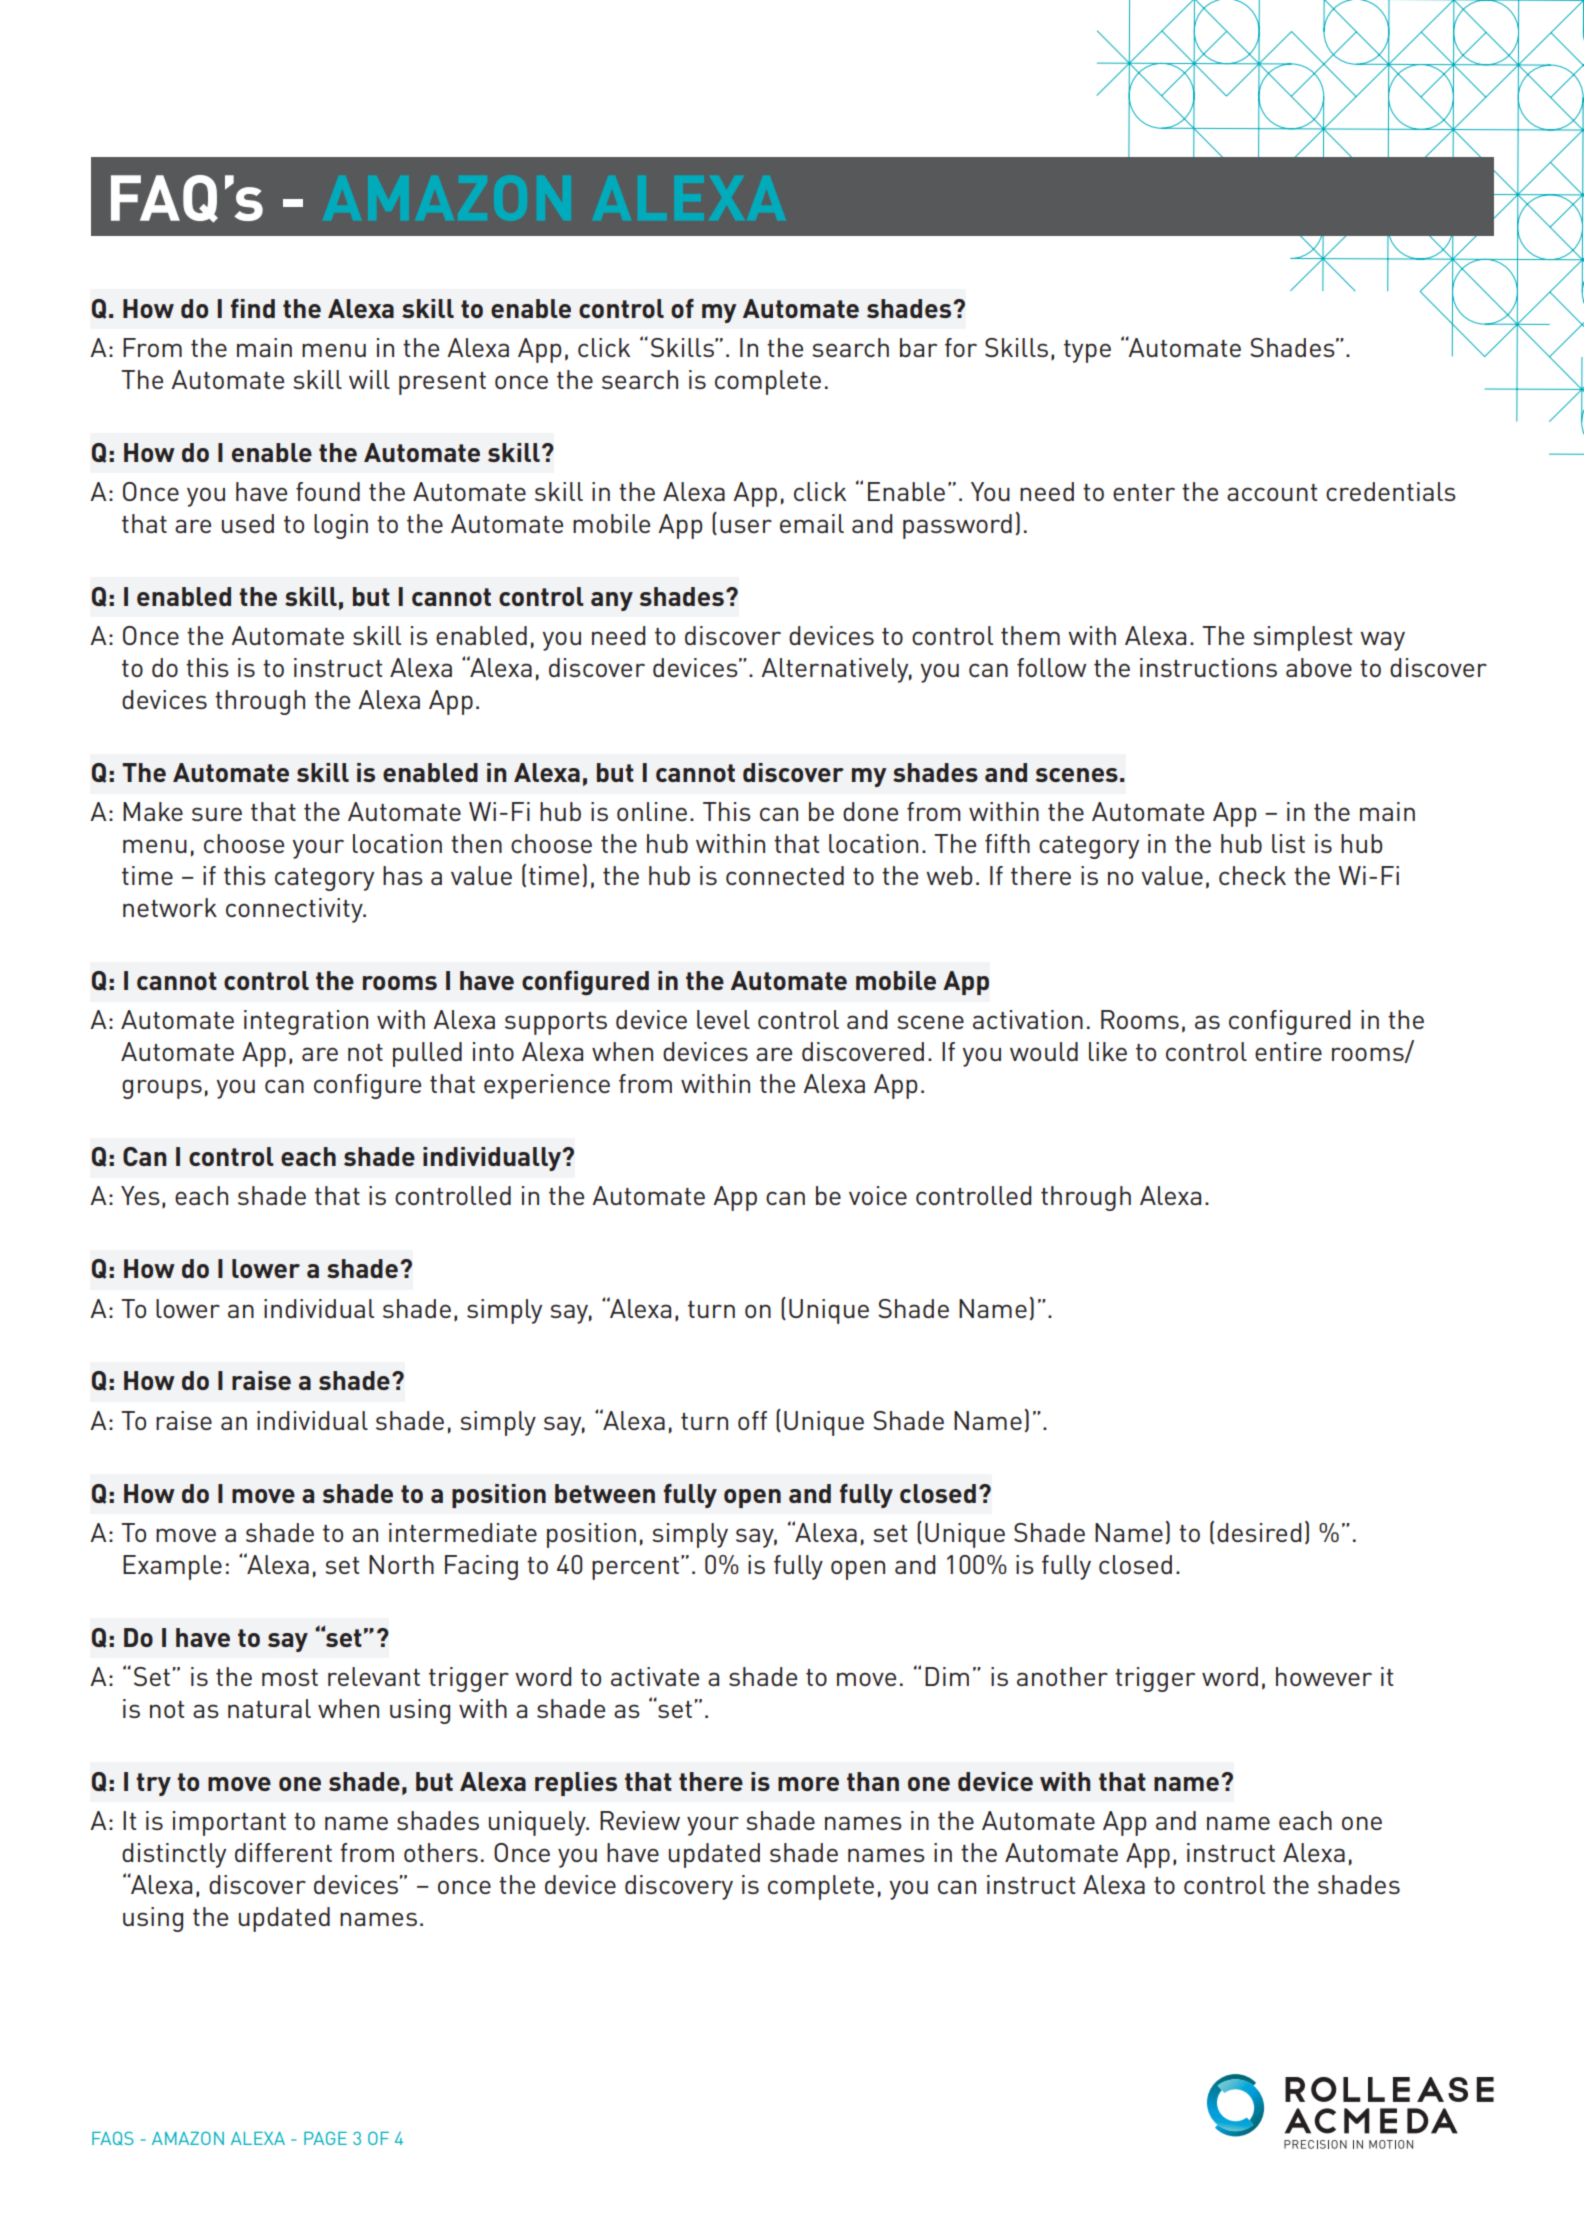  Describe the element at coordinates (217, 814) in the image. I see `sure` at that location.
